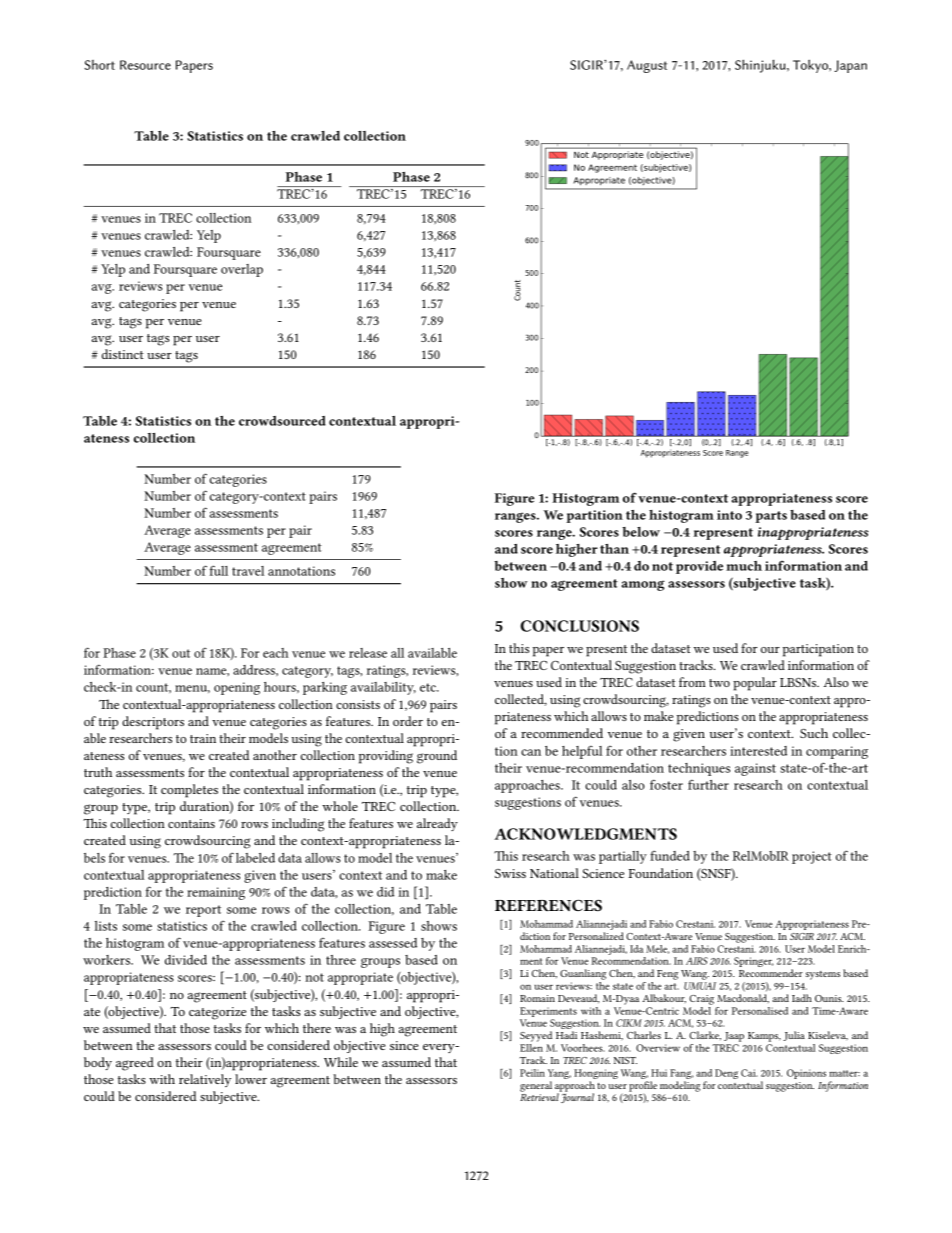 The image size is (952, 1233). Describe the element at coordinates (205, 1080) in the page. I see `relatively` at that location.
